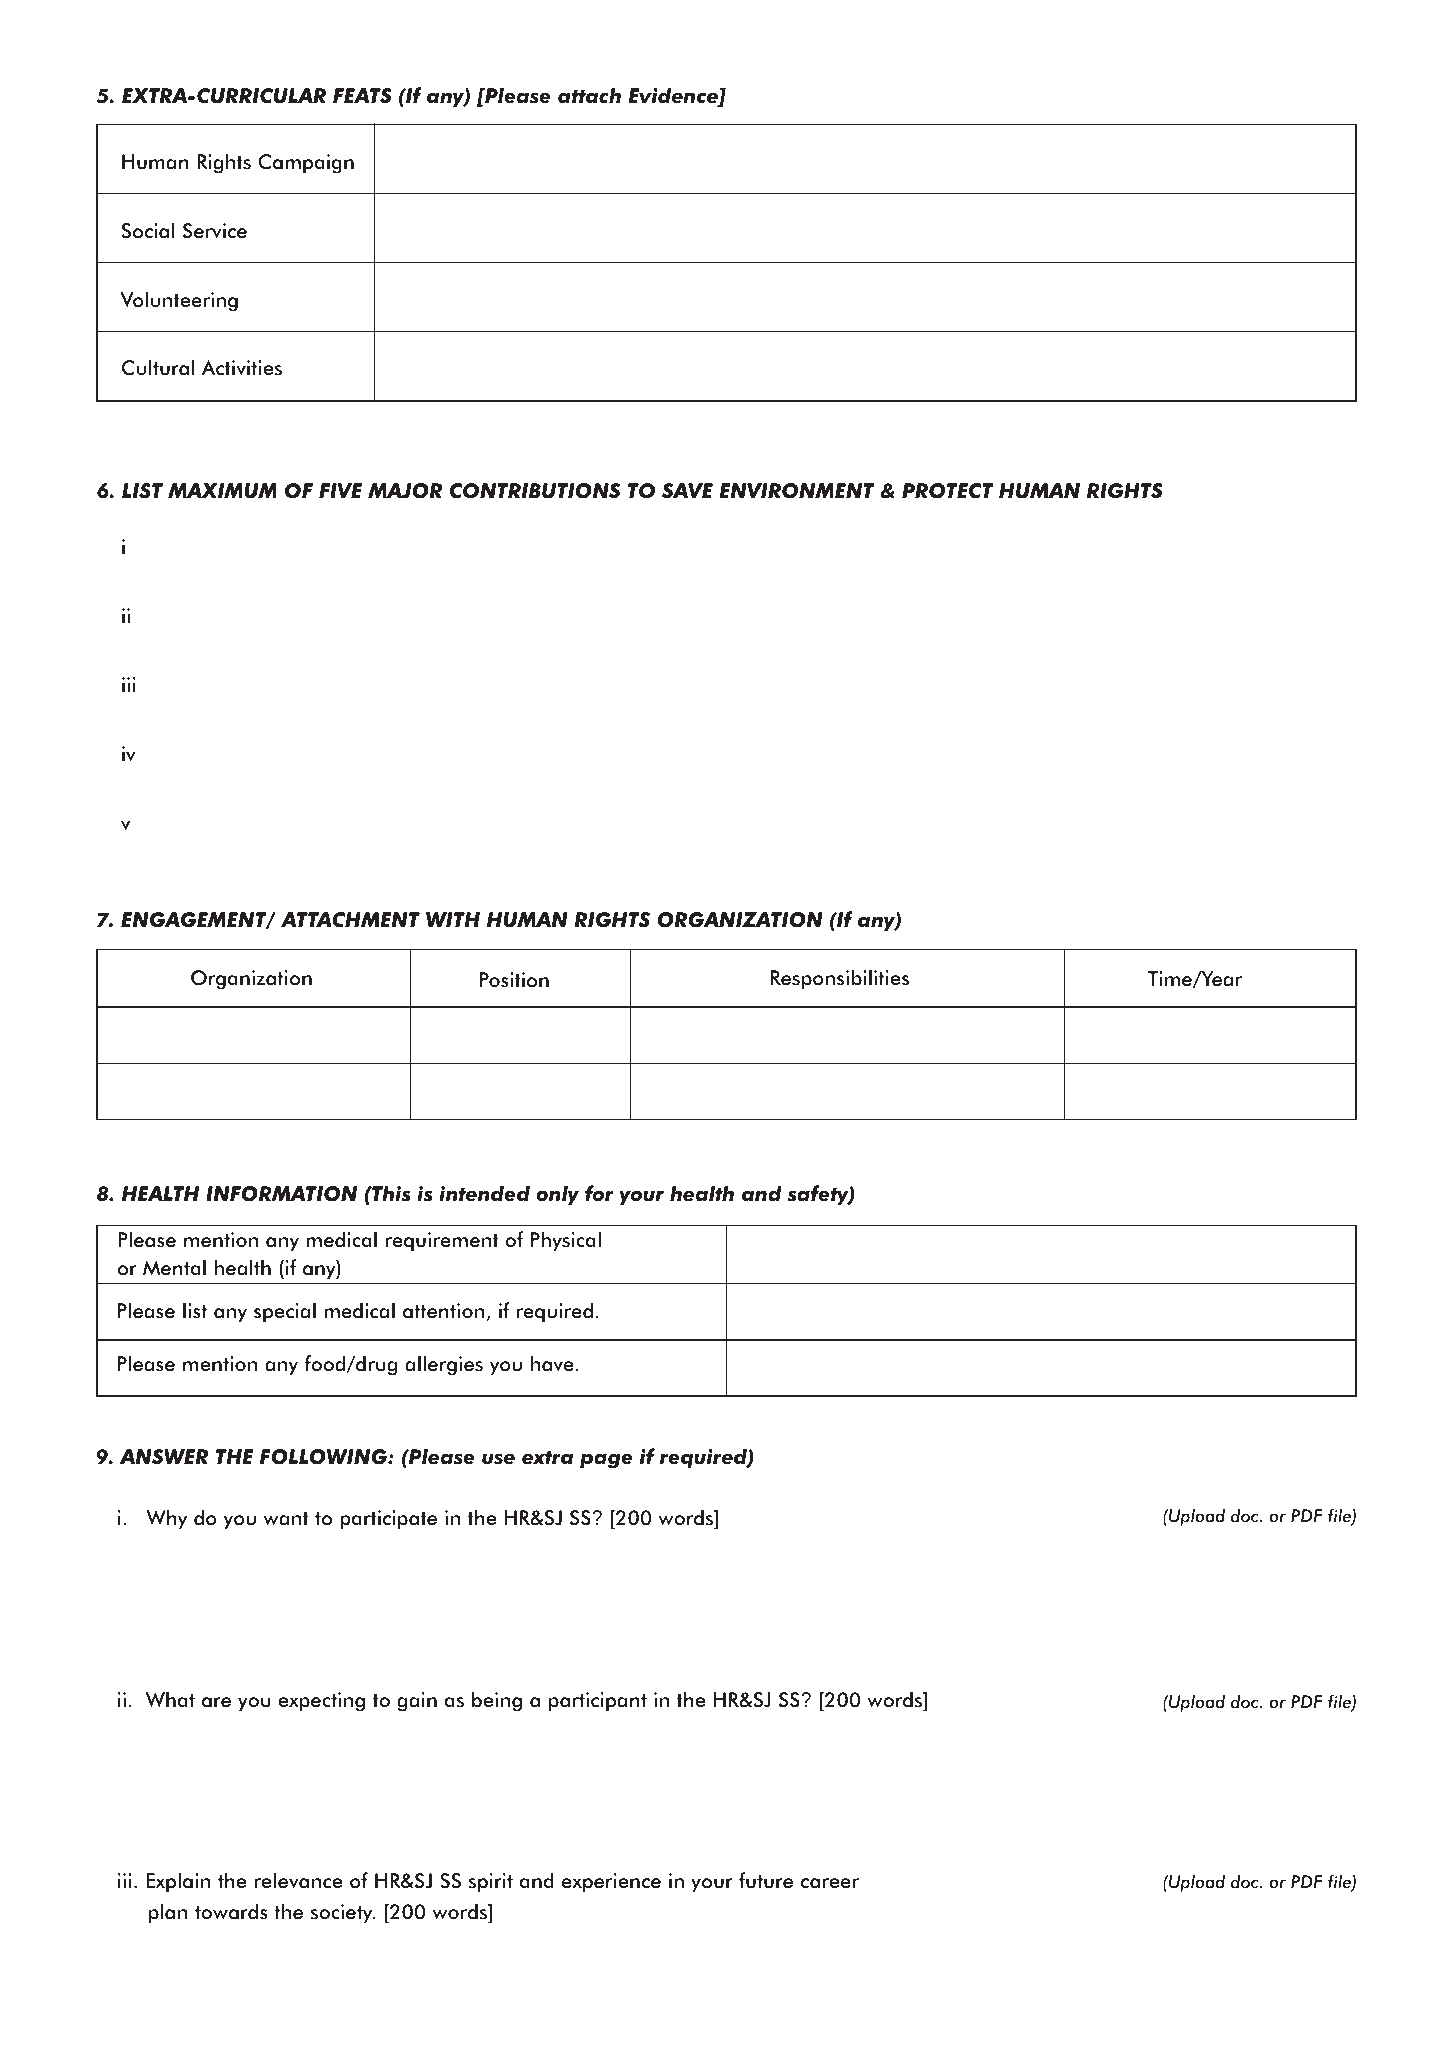  I want to click on Position, so click(514, 980).
